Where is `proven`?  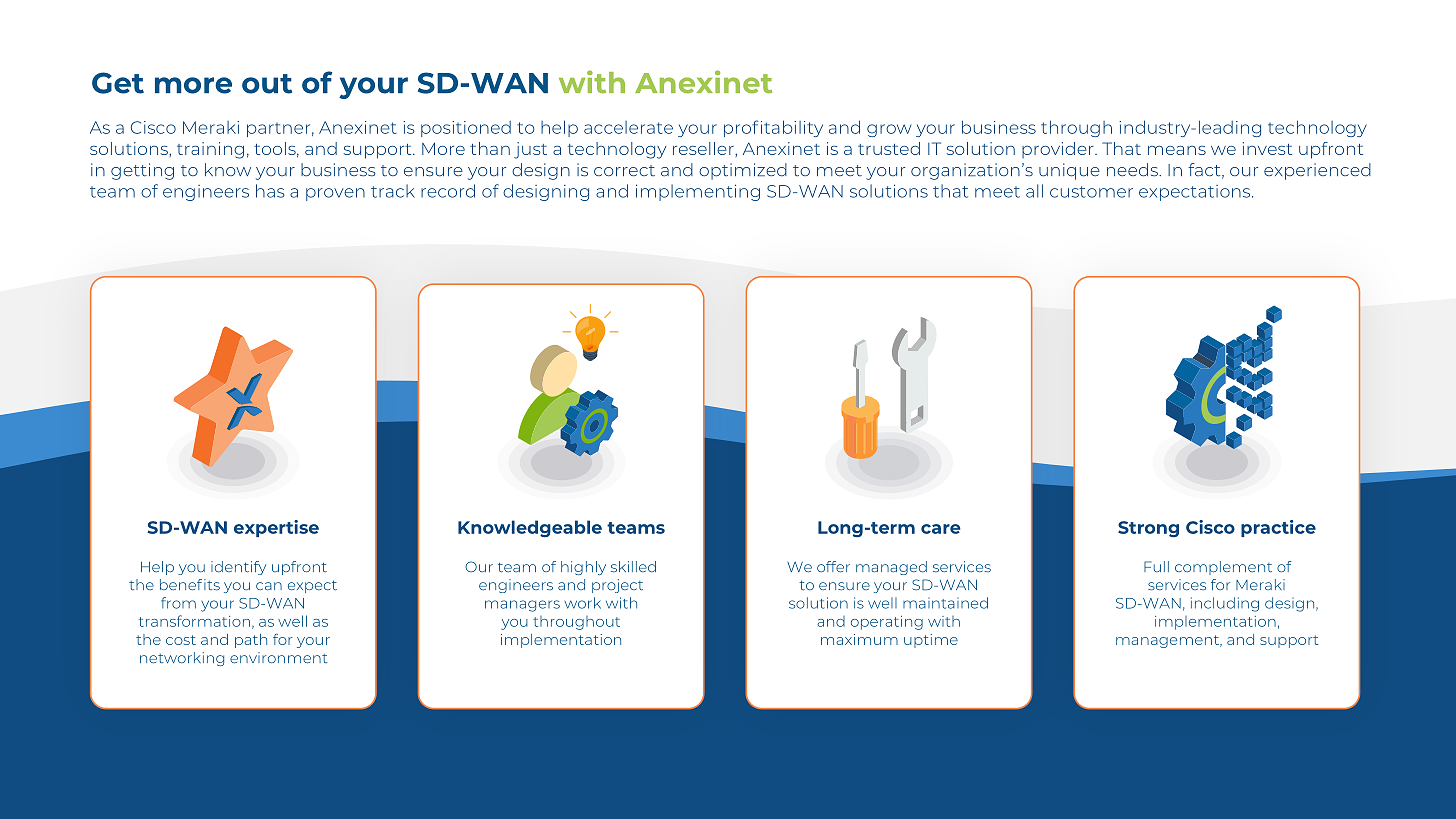 proven is located at coordinates (335, 194).
